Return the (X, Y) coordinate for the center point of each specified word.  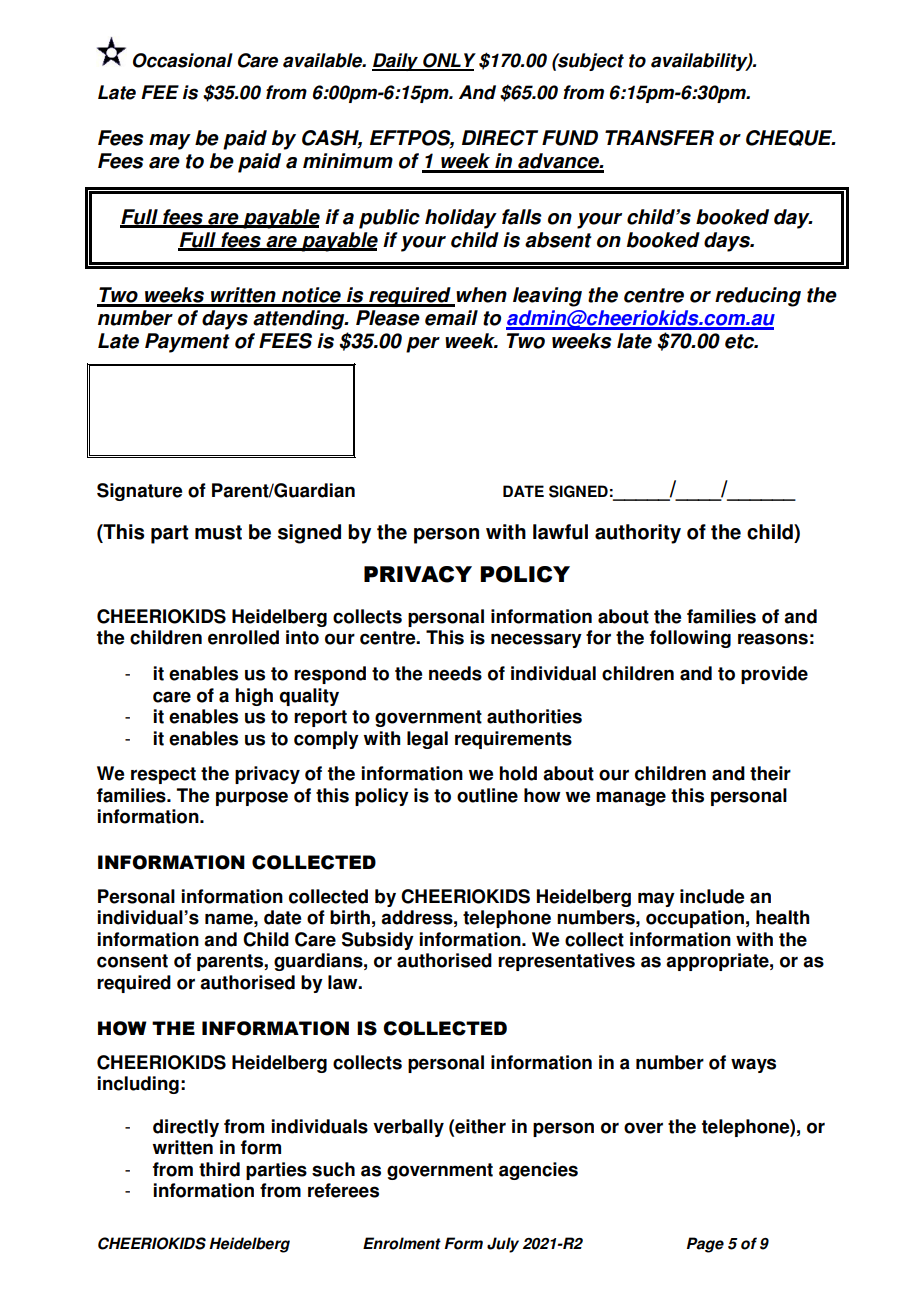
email (451, 318)
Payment (187, 343)
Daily (396, 62)
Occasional (183, 60)
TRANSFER (659, 138)
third (219, 1169)
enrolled (243, 637)
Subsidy (378, 941)
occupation (695, 919)
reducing (758, 297)
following (690, 639)
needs (455, 673)
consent (132, 961)
